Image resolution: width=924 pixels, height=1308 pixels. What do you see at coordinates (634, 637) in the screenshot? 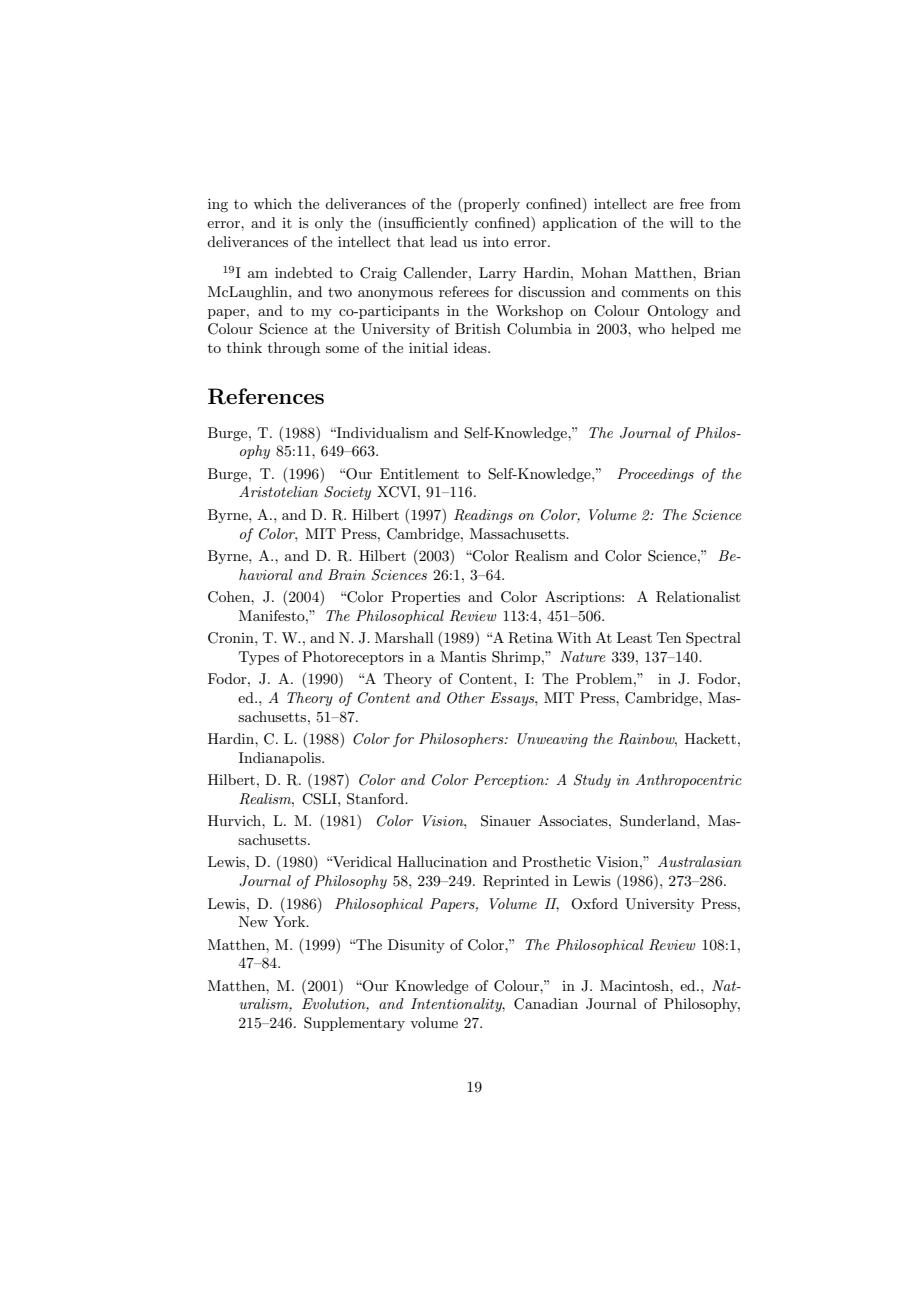
I see `Least` at bounding box center [634, 637].
